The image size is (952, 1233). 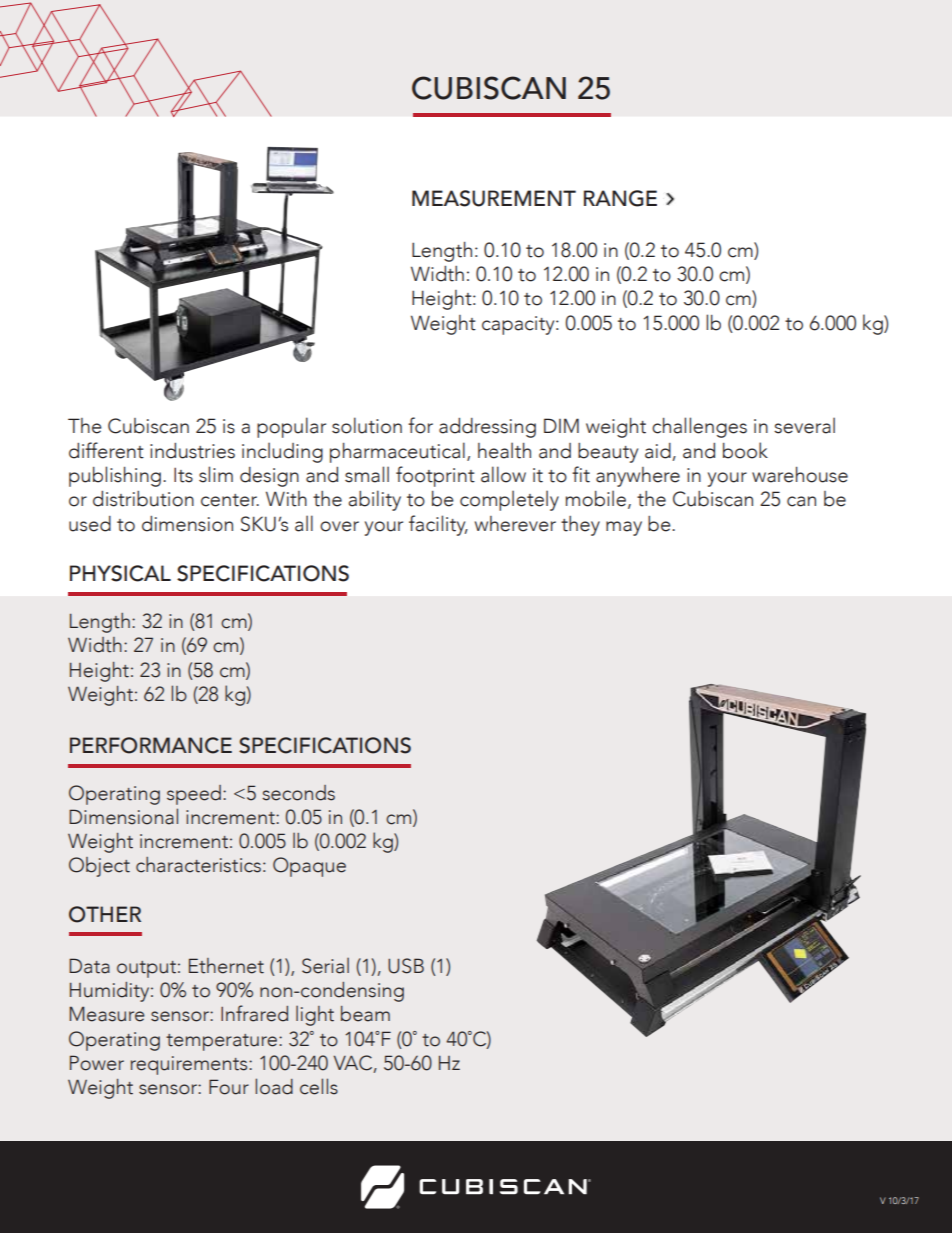 What do you see at coordinates (291, 427) in the screenshot?
I see `popular` at bounding box center [291, 427].
